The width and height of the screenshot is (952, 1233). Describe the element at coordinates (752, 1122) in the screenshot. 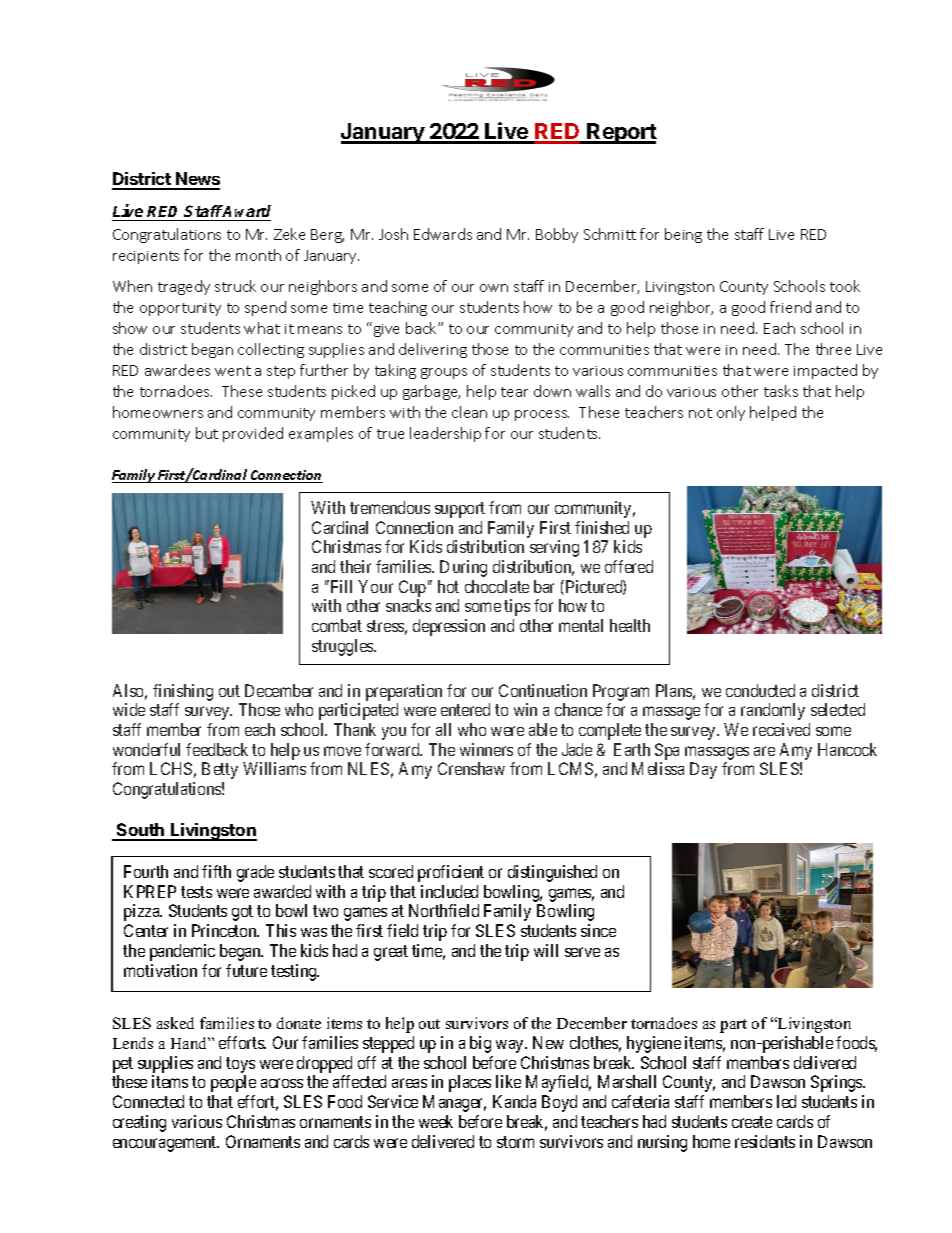

I see `create` at that location.
